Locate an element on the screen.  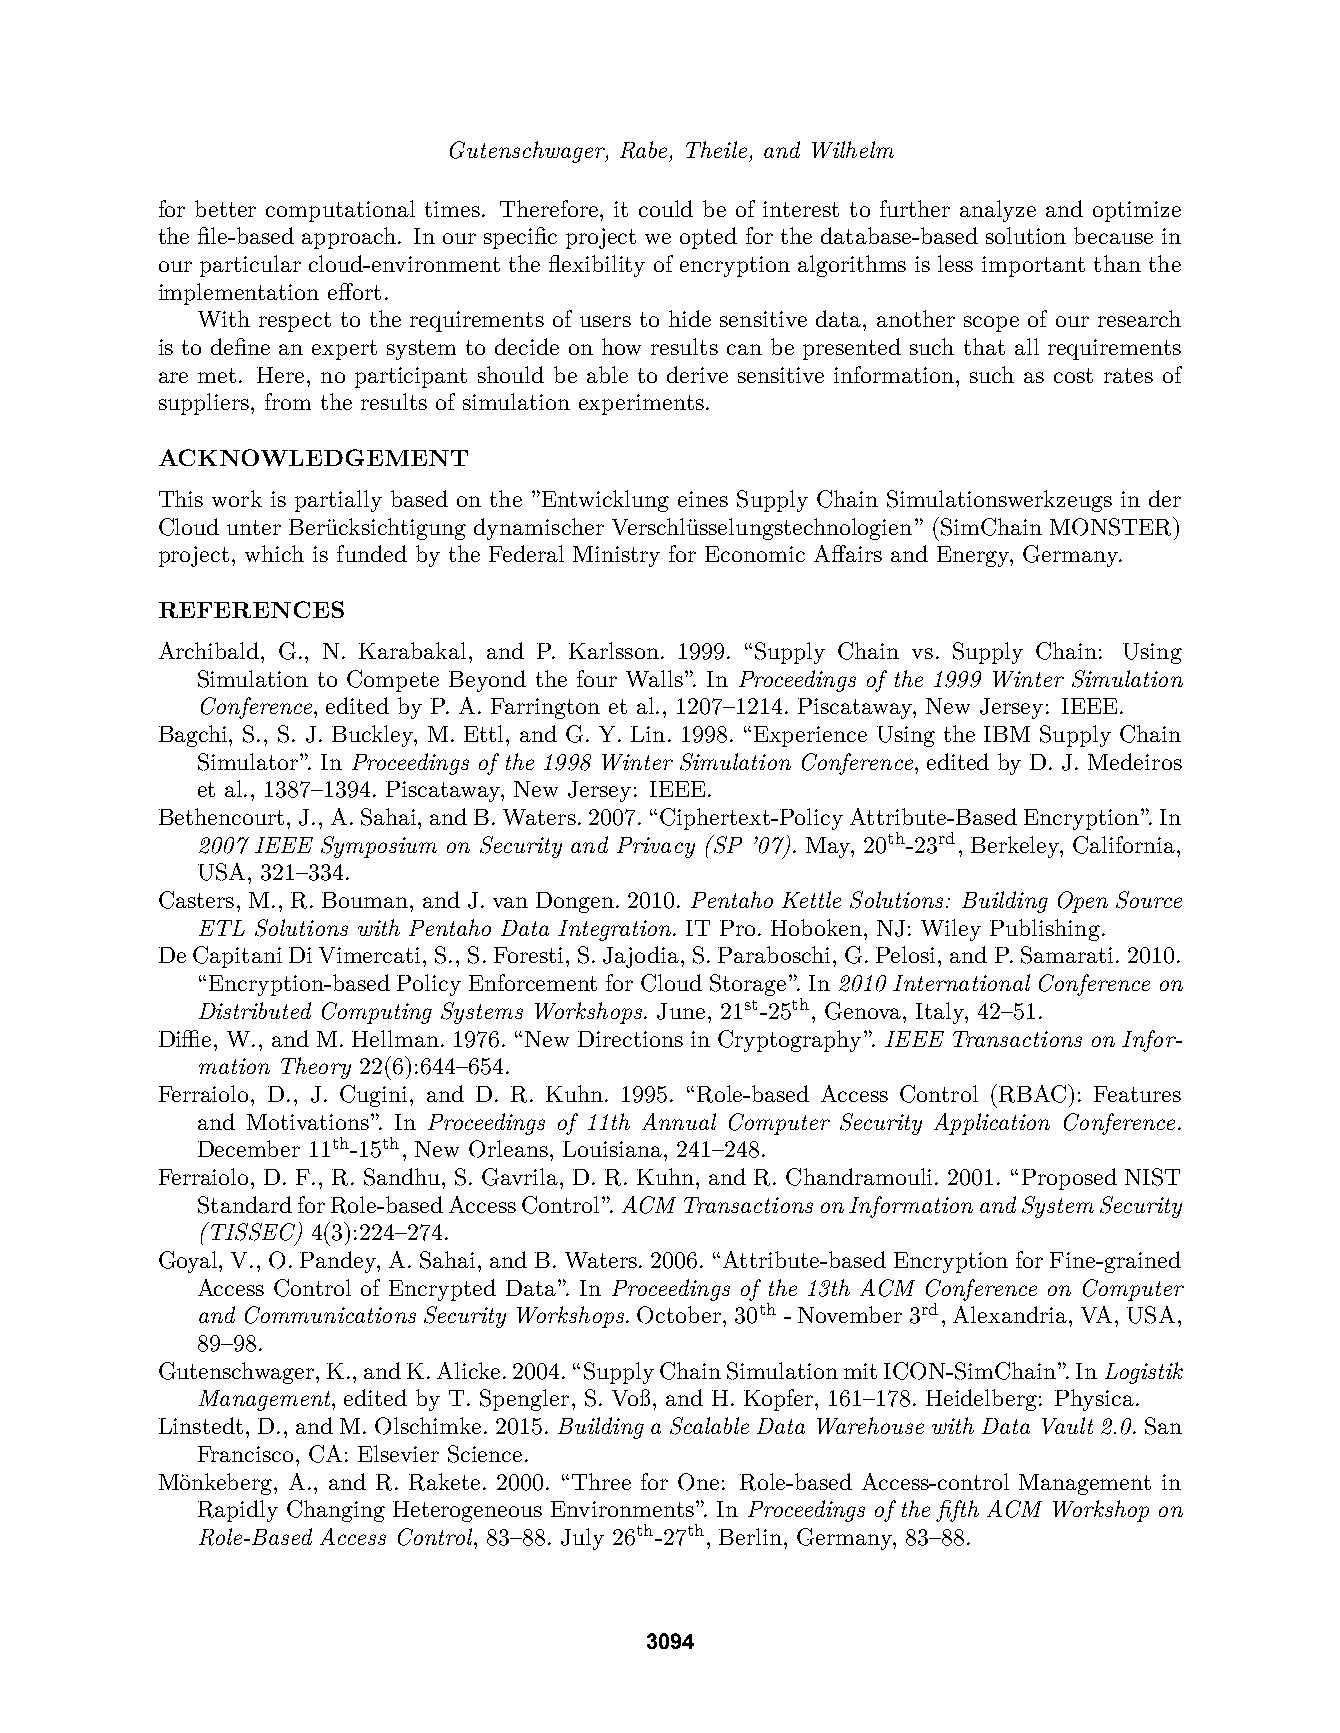
Proposed is located at coordinates (1069, 1179).
